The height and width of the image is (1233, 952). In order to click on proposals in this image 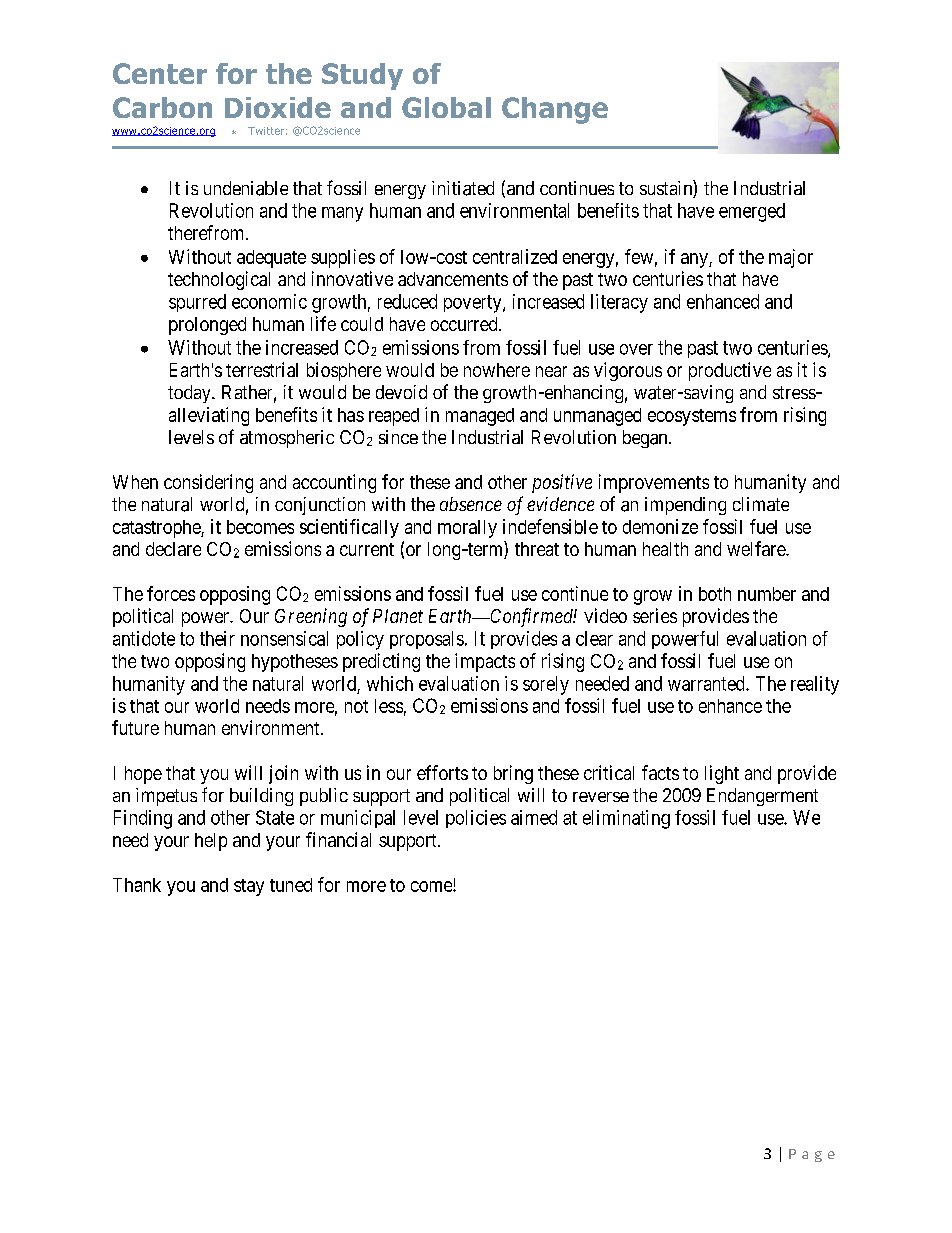, I will do `click(427, 640)`.
